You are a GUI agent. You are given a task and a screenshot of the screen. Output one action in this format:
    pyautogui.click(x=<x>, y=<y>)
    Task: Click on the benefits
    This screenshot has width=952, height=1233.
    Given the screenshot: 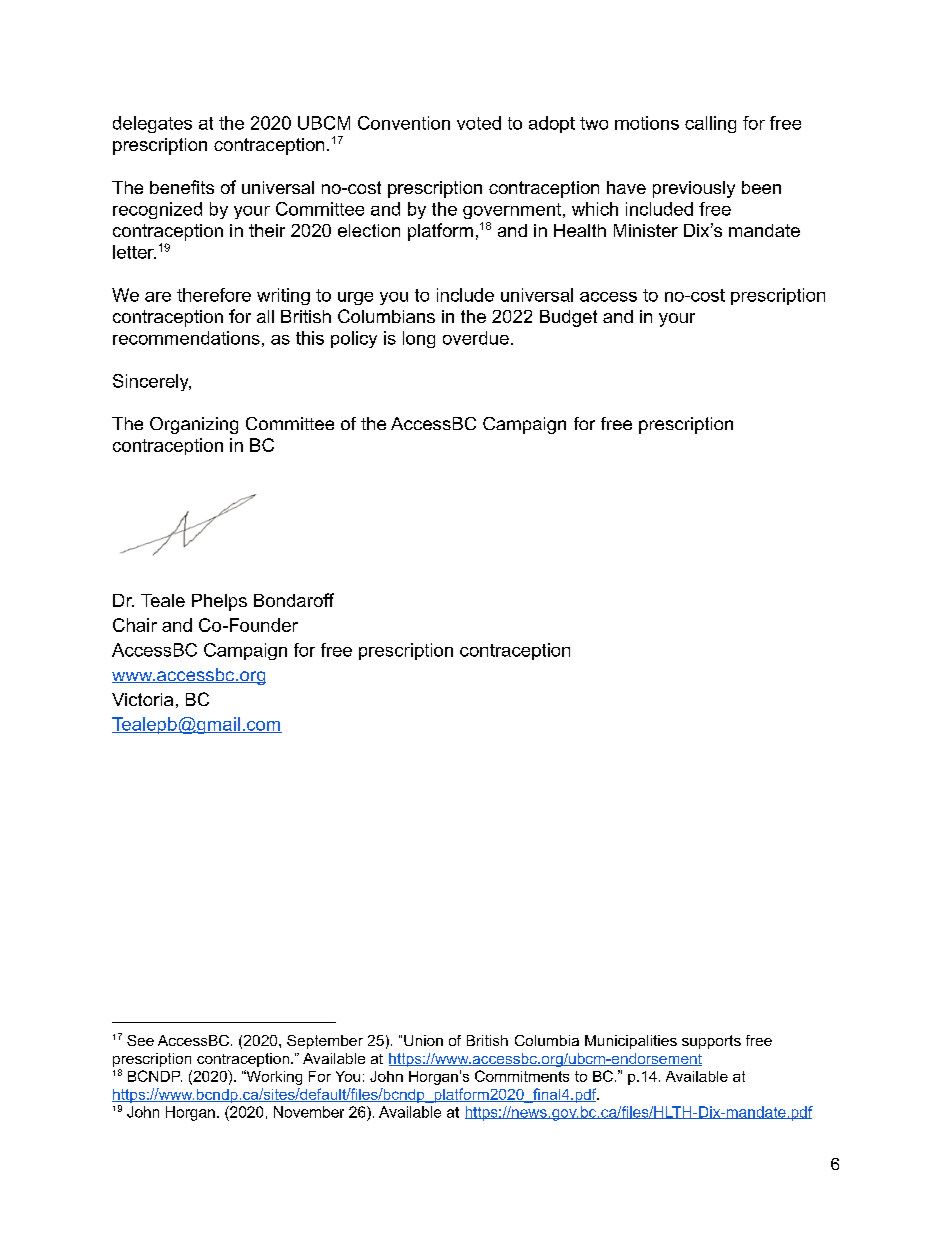 What is the action you would take?
    pyautogui.click(x=182, y=187)
